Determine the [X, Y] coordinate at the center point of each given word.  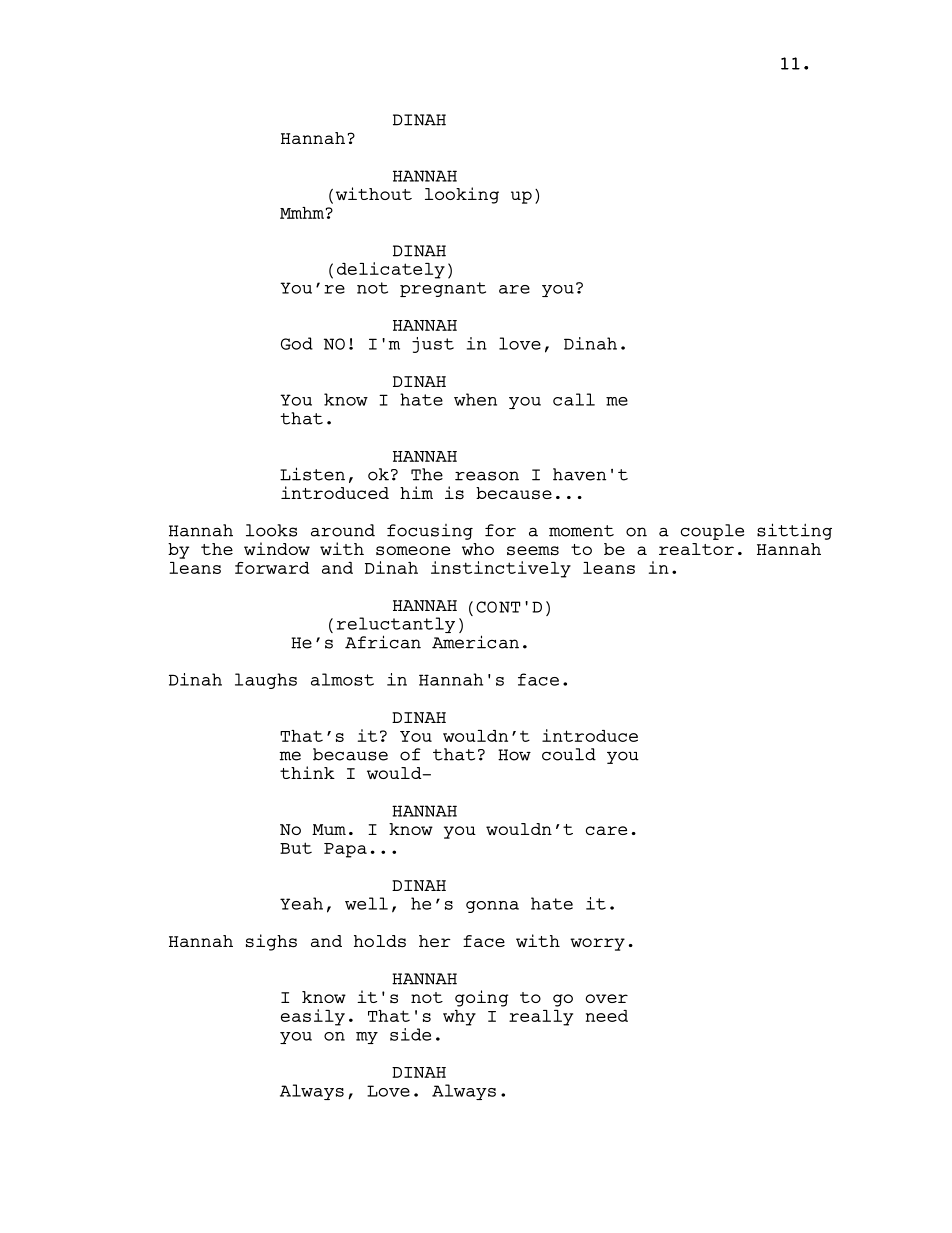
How [514, 755]
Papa [345, 850]
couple [712, 532]
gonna [492, 907]
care [606, 830]
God [297, 343]
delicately [391, 270]
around [343, 530]
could [569, 754]
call [574, 399]
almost [342, 679]
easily [313, 1017]
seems [533, 551]
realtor [696, 549]
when [475, 399]
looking [462, 195]
